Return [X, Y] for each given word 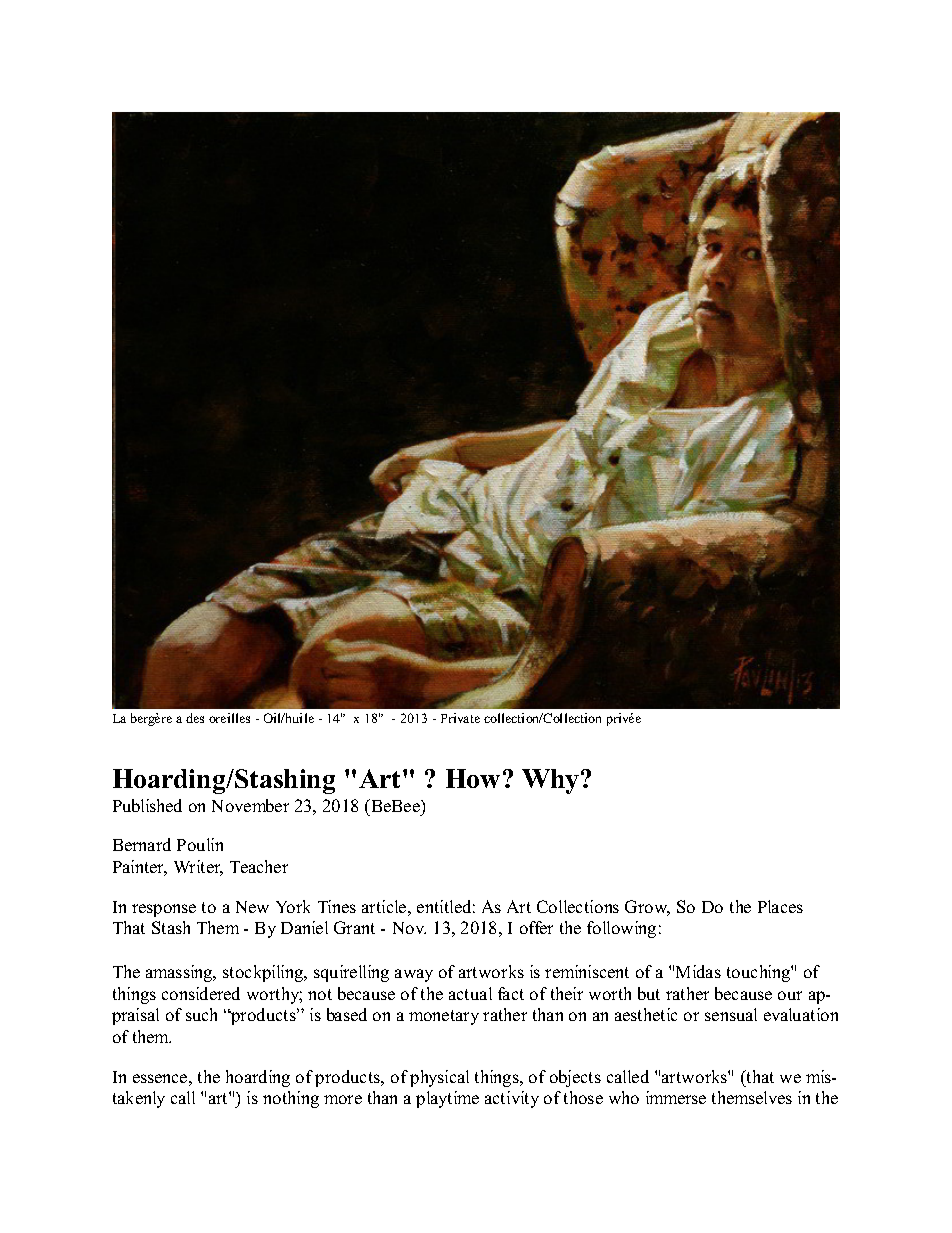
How [473, 778]
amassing [180, 973]
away [414, 975]
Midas [698, 971]
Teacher [259, 866]
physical [439, 1078]
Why [552, 781]
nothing [291, 1099]
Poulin [200, 844]
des [195, 718]
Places [780, 906]
